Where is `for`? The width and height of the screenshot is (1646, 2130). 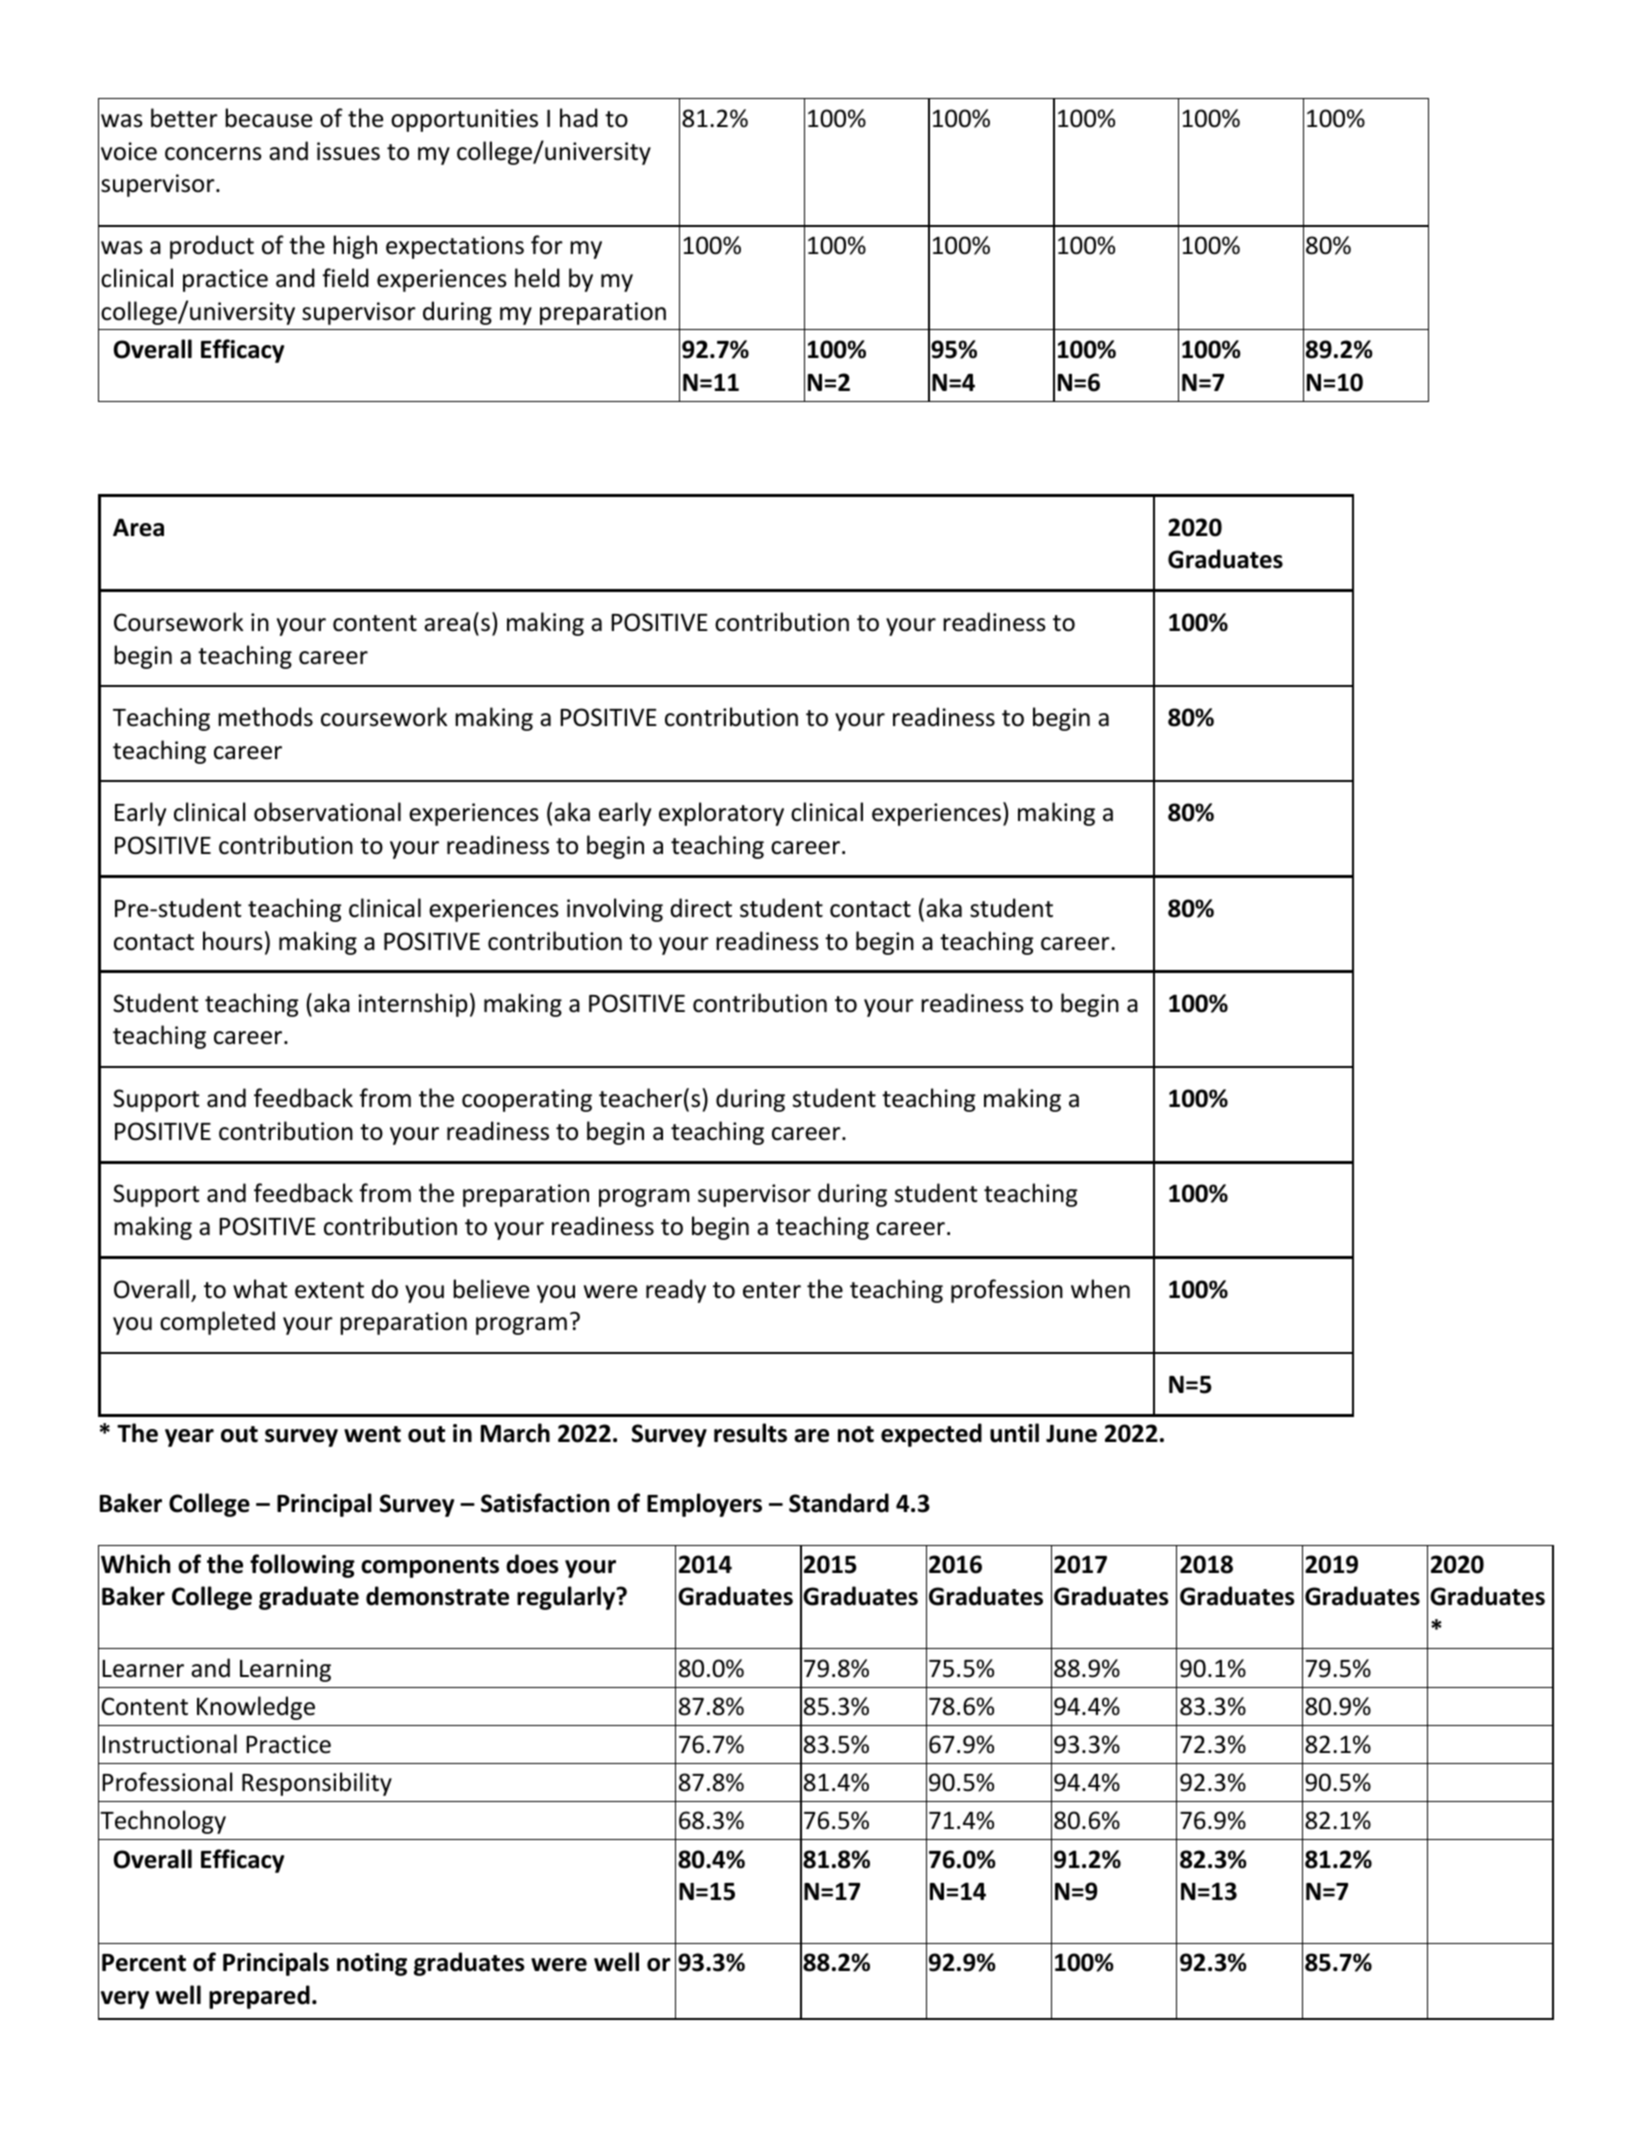
for is located at coordinates (547, 245).
